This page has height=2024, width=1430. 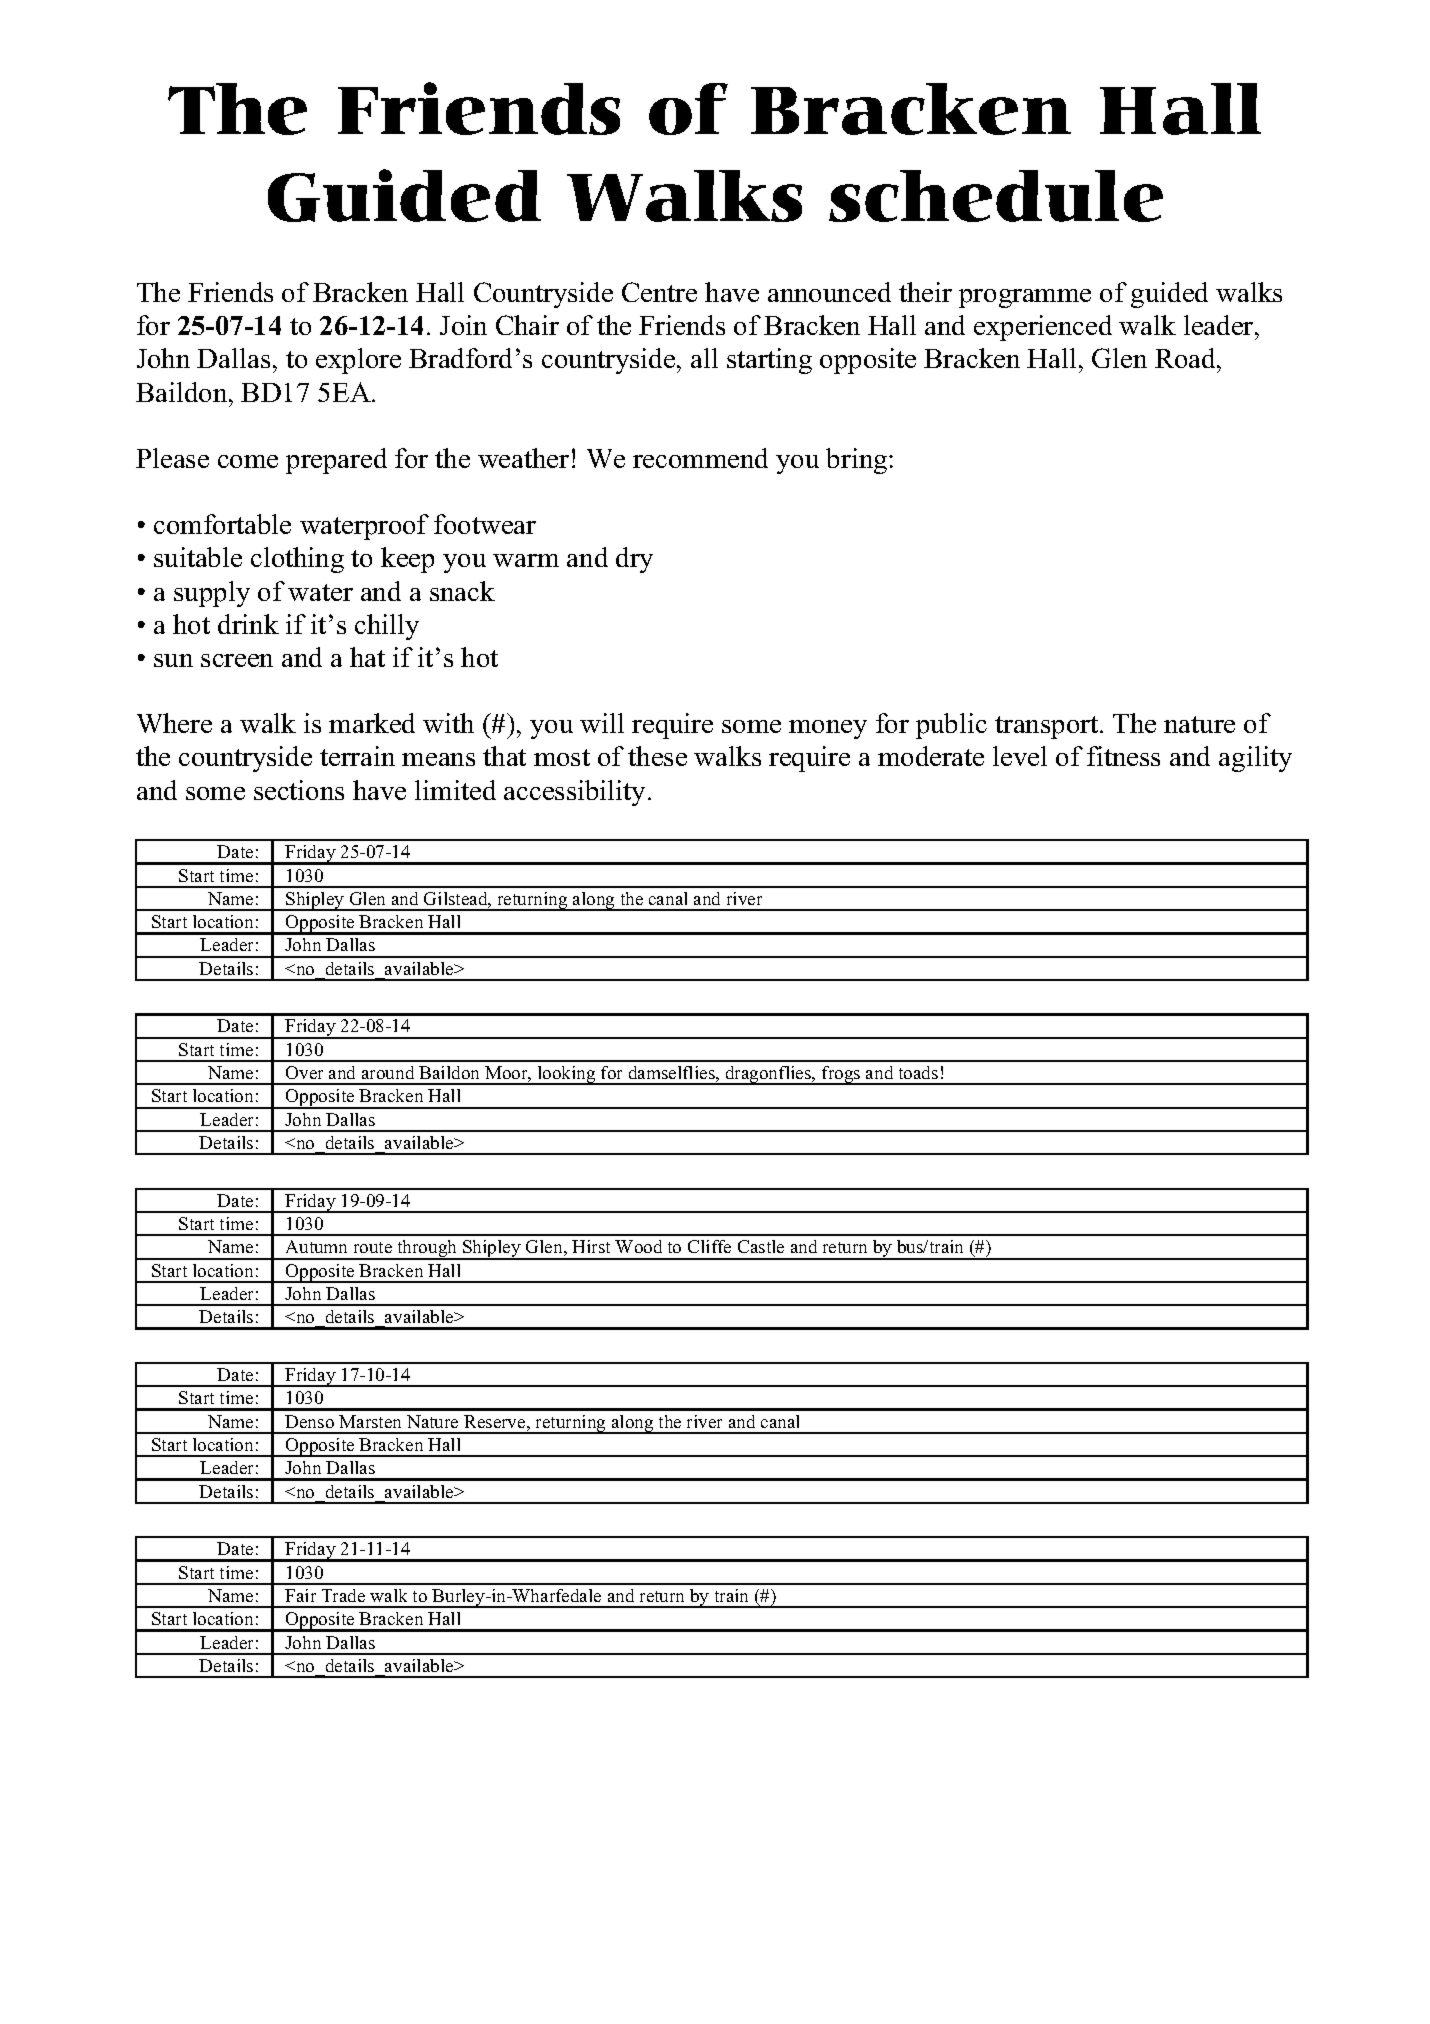 I want to click on frogs, so click(x=841, y=1075).
